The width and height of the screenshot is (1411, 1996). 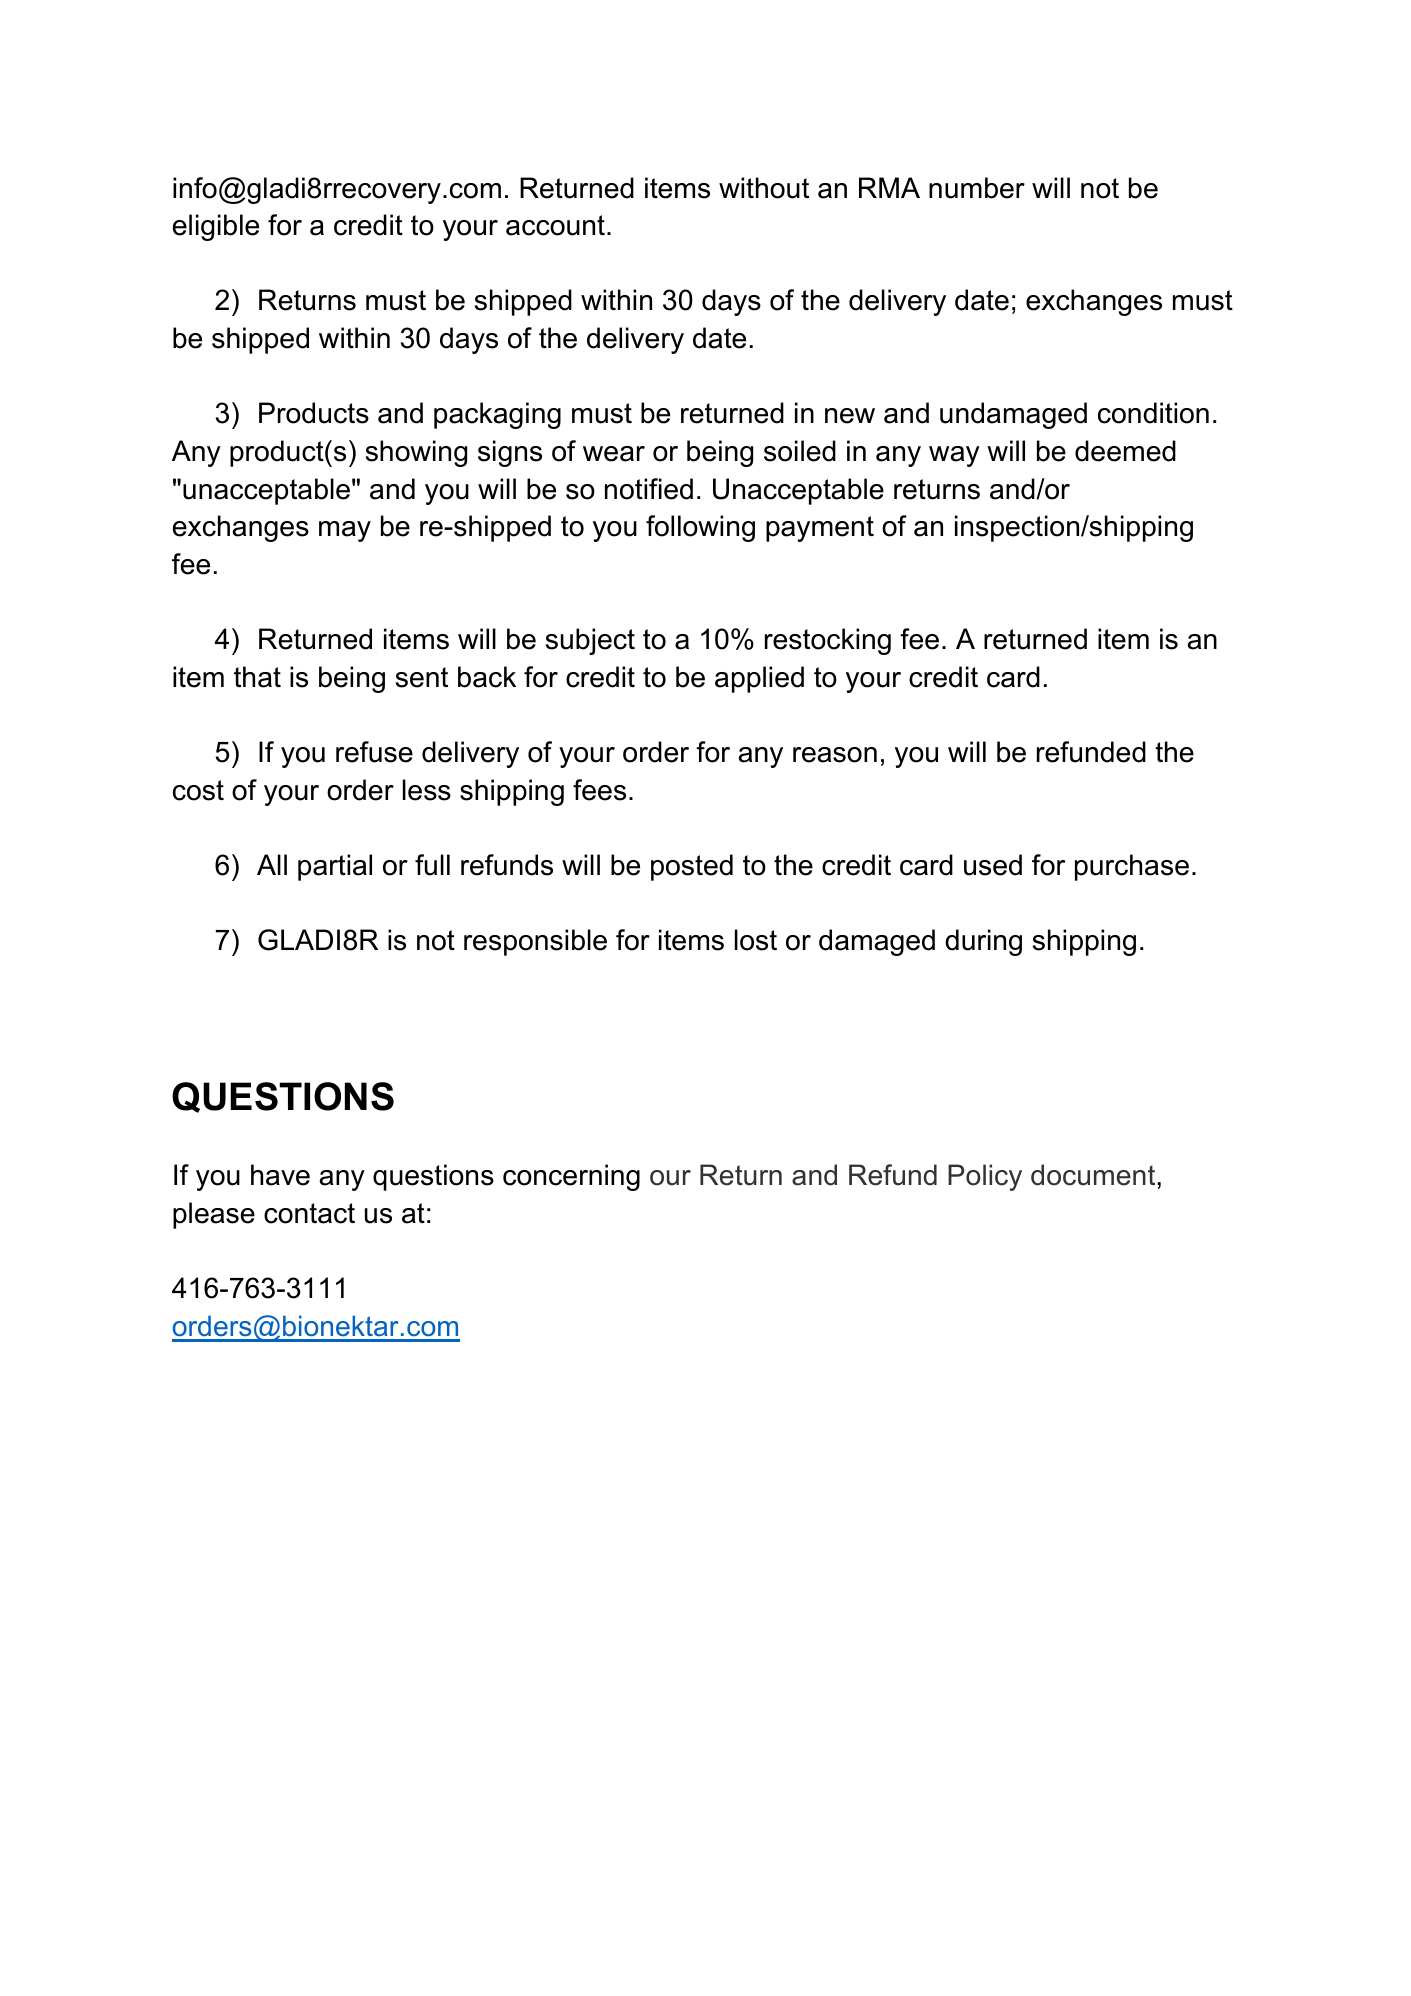 What do you see at coordinates (335, 867) in the screenshot?
I see `partial` at bounding box center [335, 867].
